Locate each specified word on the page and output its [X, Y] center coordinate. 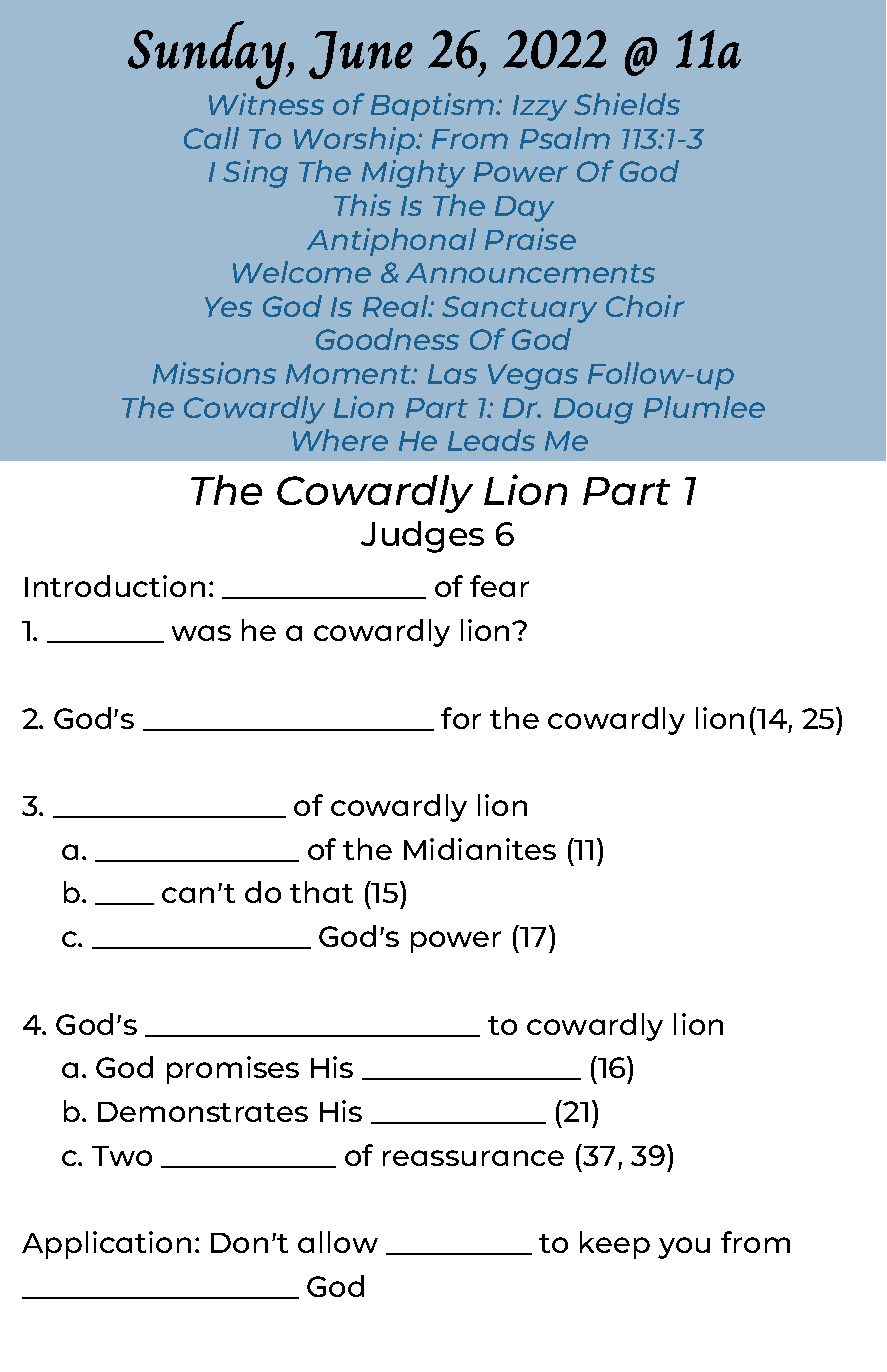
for [461, 718]
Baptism [434, 107]
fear [499, 586]
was [201, 633]
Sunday [209, 55]
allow [338, 1242]
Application [106, 1245]
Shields [627, 104]
